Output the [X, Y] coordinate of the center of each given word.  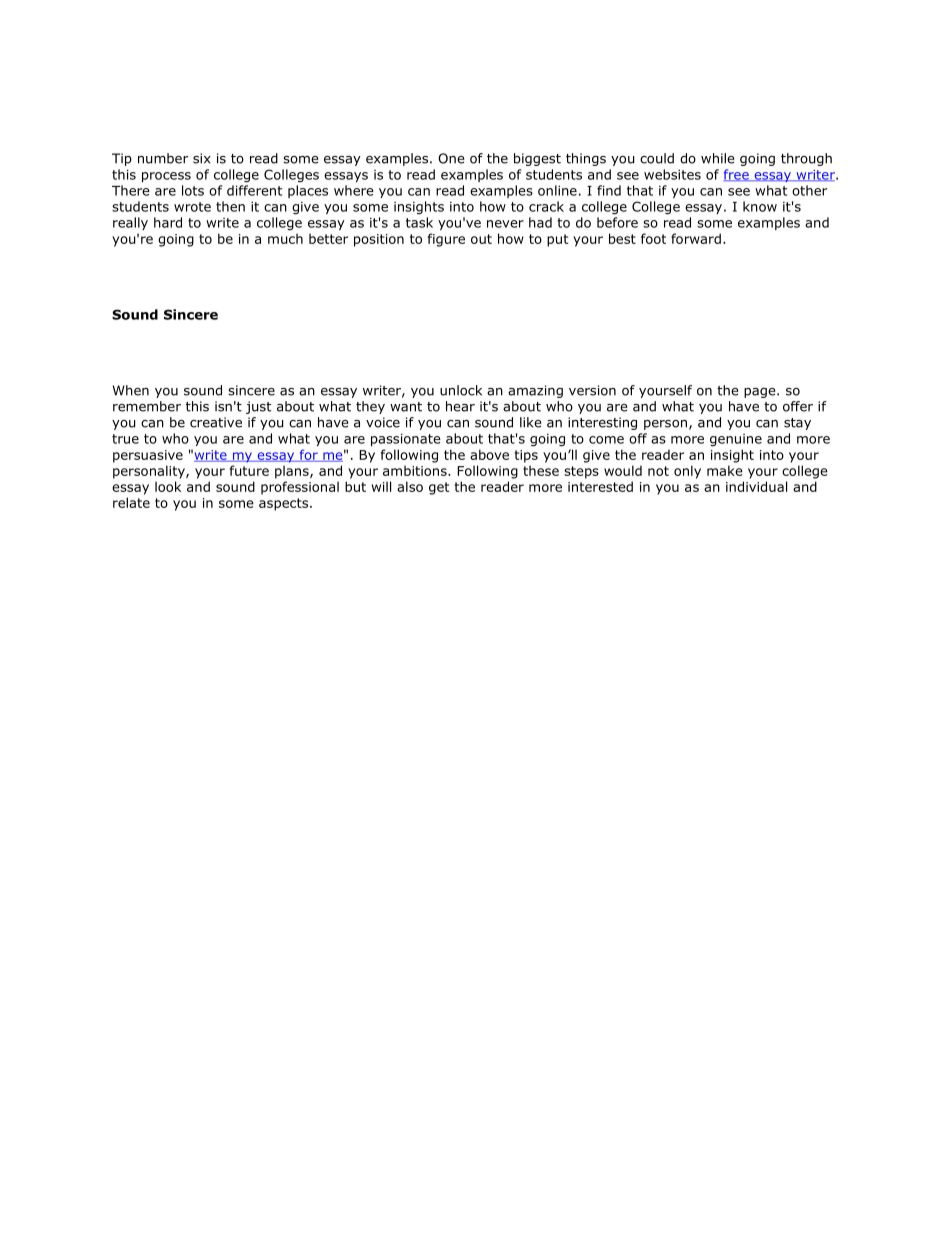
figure [446, 240]
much [285, 238]
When [131, 390]
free [737, 175]
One [451, 158]
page [761, 393]
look [168, 486]
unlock [461, 390]
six [202, 158]
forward [696, 238]
